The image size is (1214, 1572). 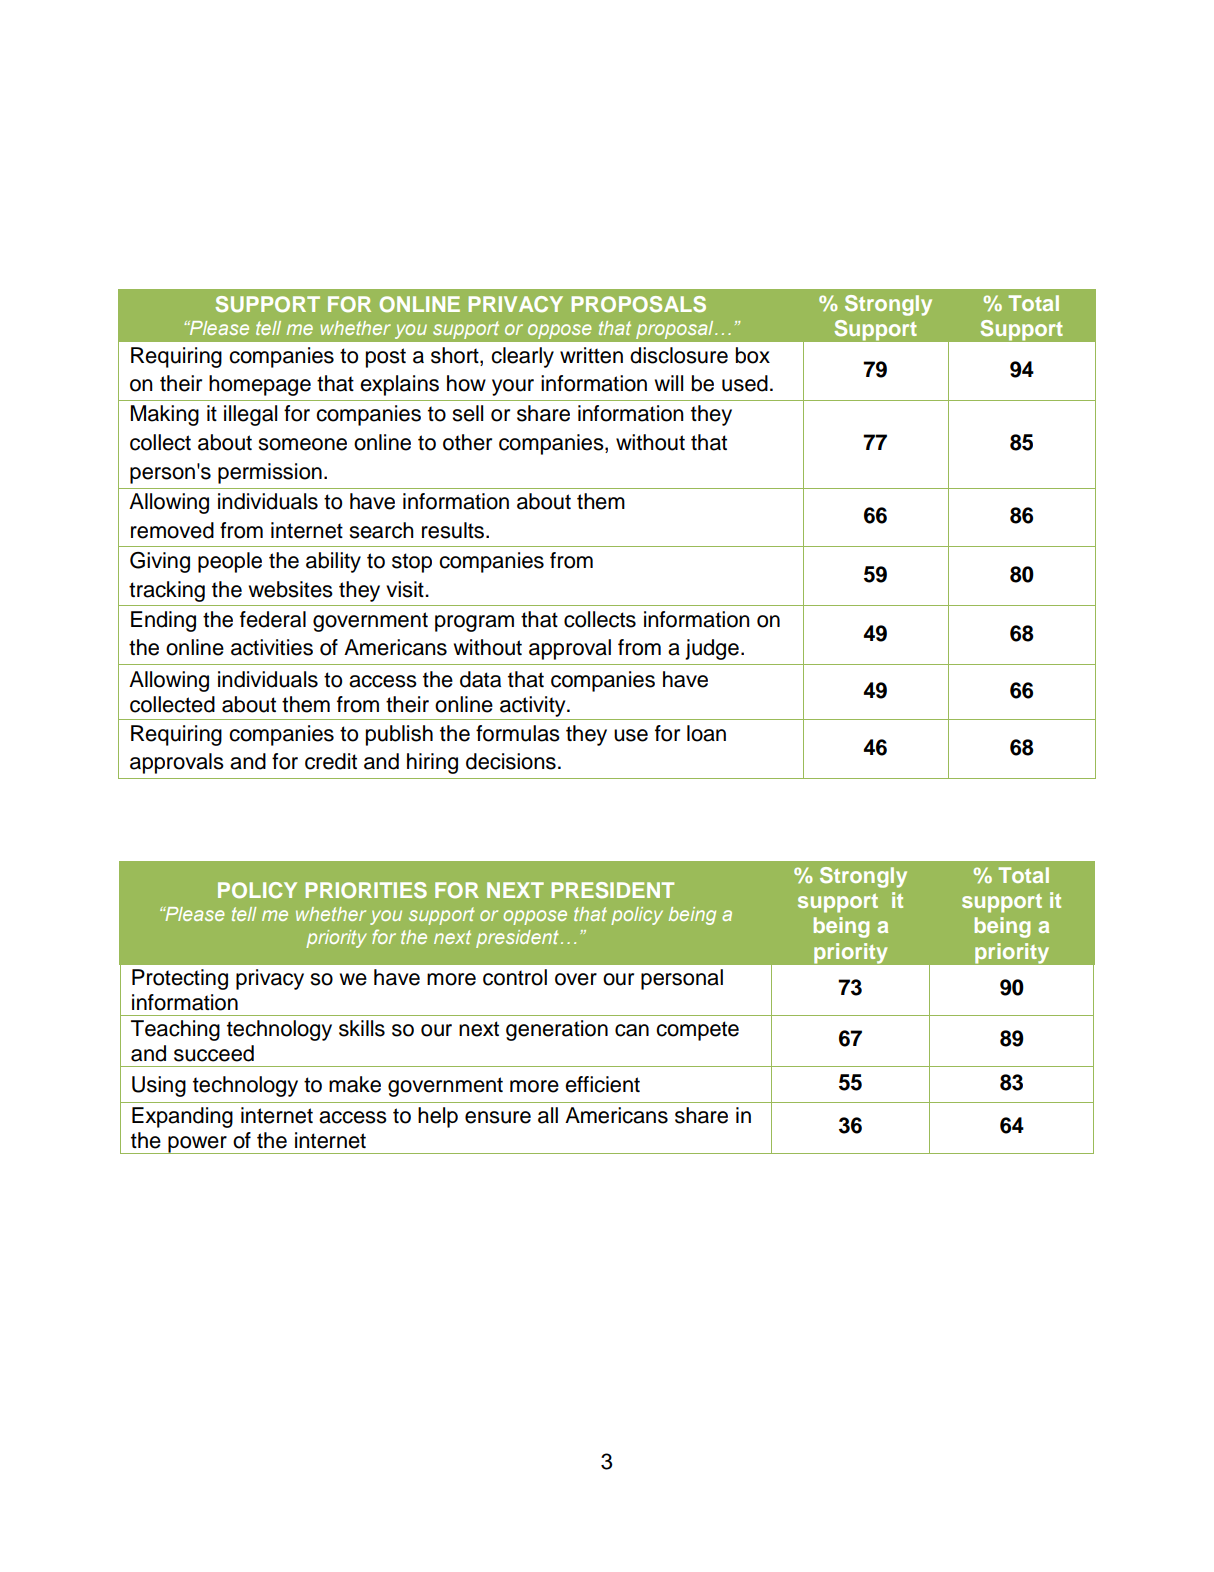 What do you see at coordinates (331, 761) in the screenshot?
I see `credit` at bounding box center [331, 761].
